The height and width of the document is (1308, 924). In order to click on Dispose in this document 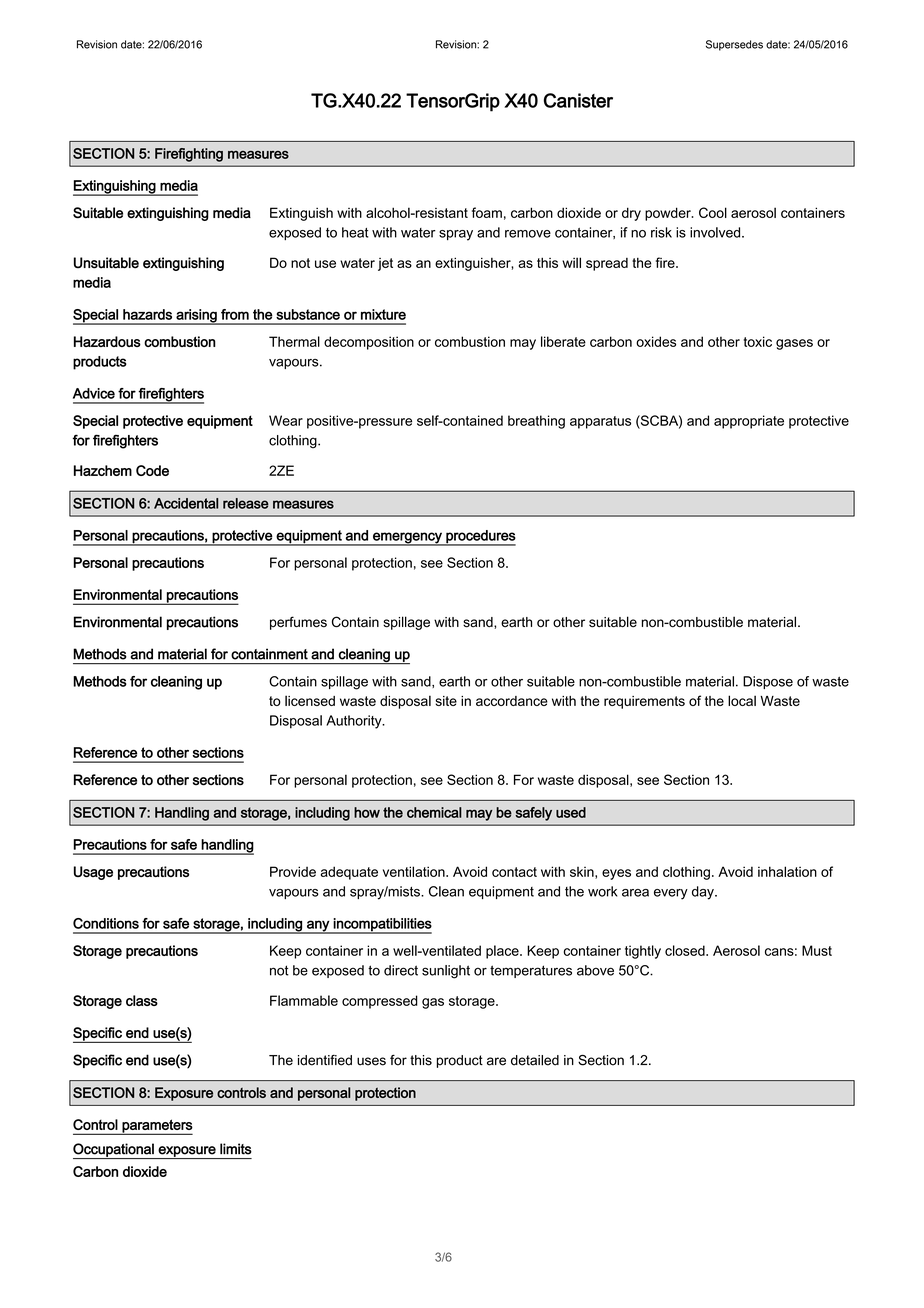, I will do `click(768, 682)`.
